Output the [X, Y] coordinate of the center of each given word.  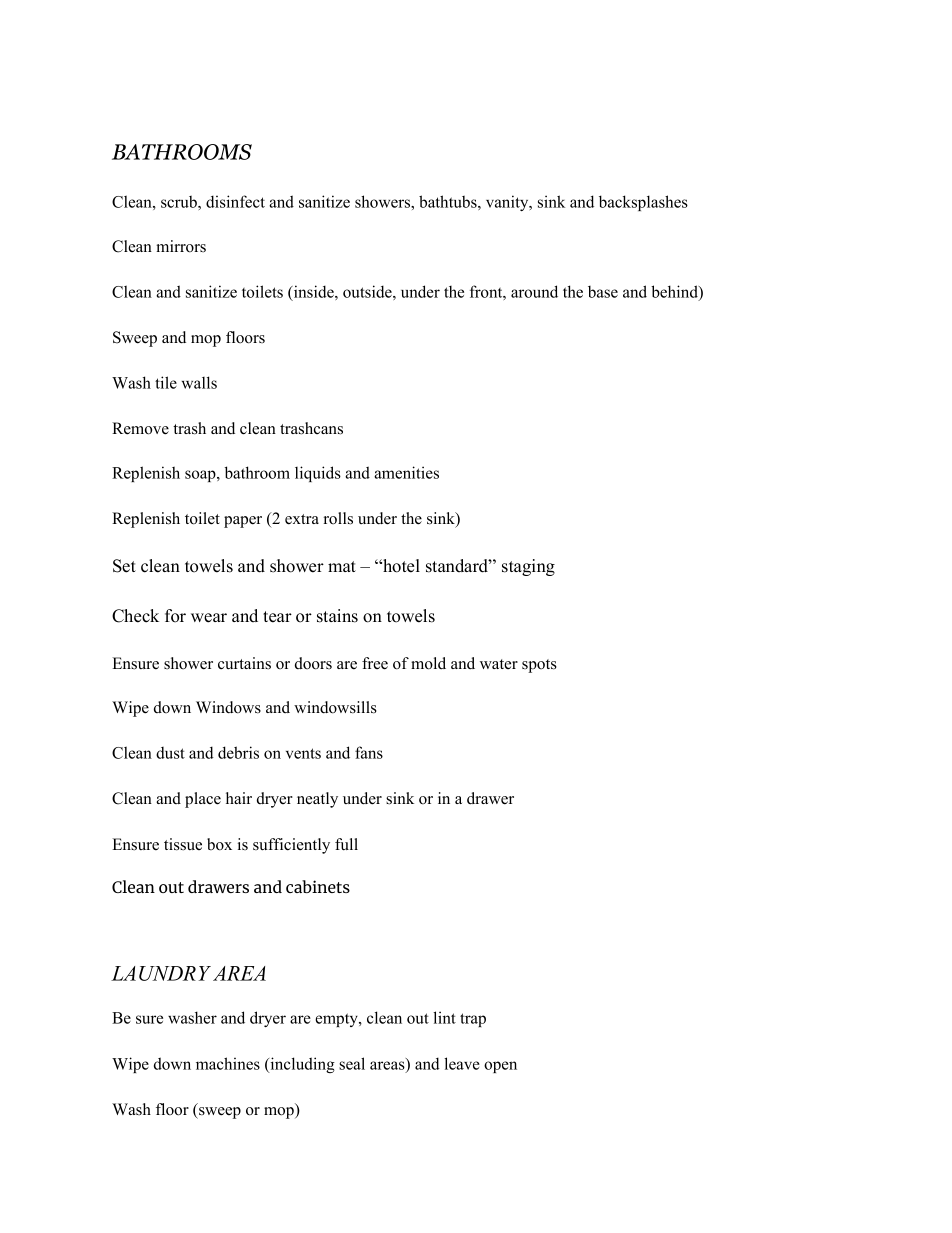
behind [675, 292]
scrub [180, 201]
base [603, 292]
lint [444, 1017]
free [375, 663]
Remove [140, 428]
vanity [508, 203]
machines [228, 1063]
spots [539, 666]
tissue [183, 844]
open [500, 1067]
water [499, 664]
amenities [406, 472]
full [346, 844]
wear [209, 618]
